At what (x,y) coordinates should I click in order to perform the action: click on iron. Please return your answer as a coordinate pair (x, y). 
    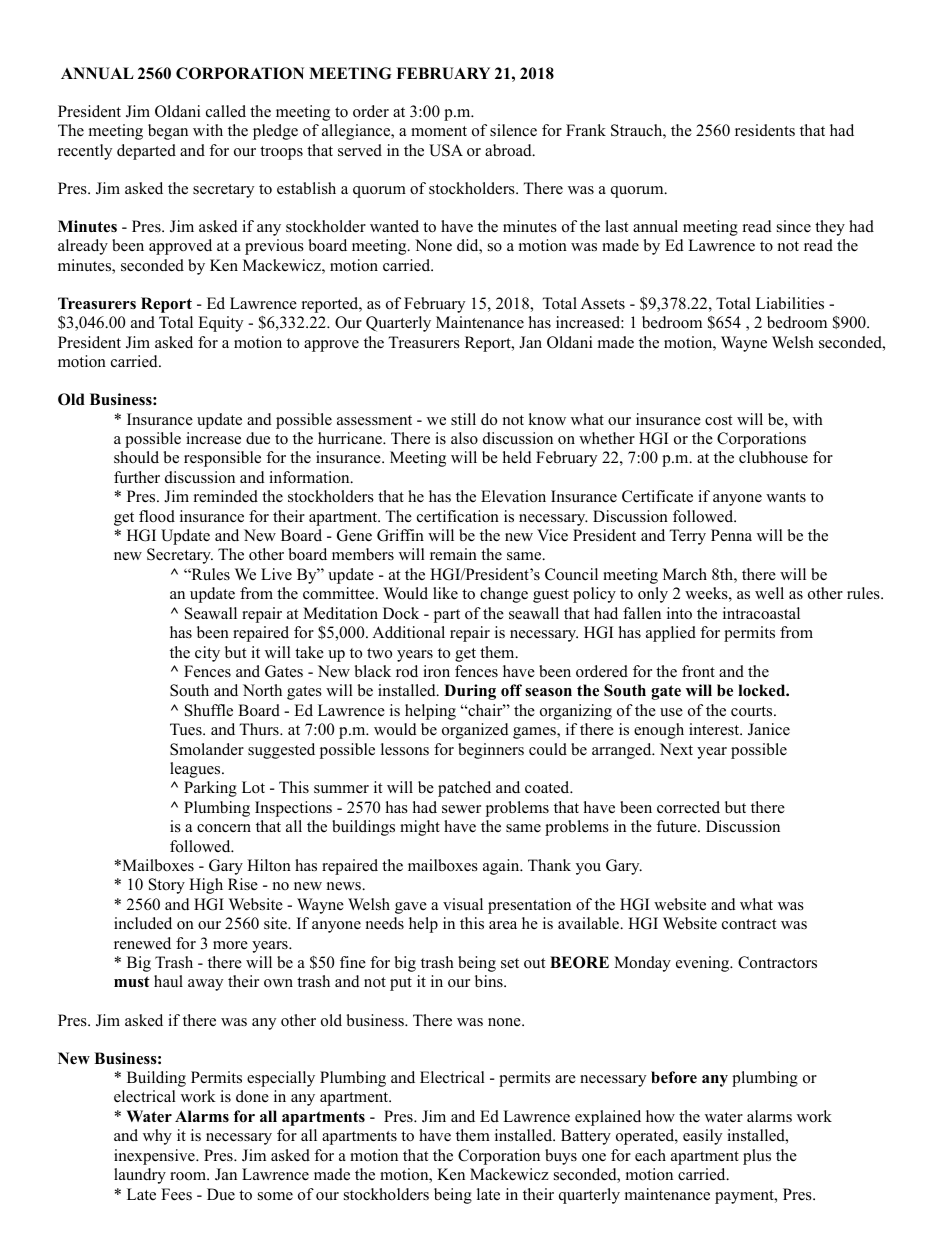
    Looking at the image, I should click on (436, 671).
